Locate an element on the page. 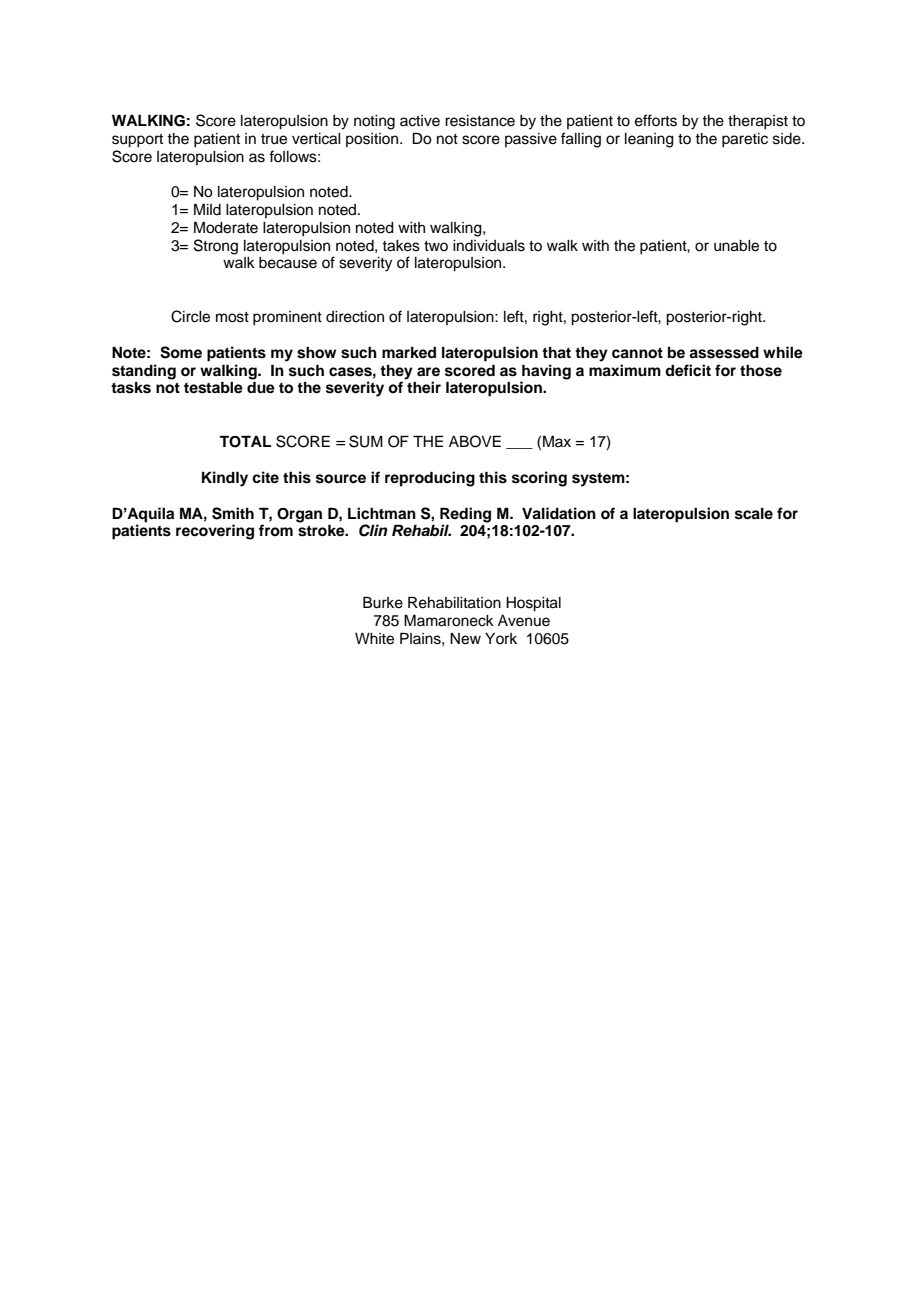 This page has height=1308, width=924. true is located at coordinates (274, 139).
